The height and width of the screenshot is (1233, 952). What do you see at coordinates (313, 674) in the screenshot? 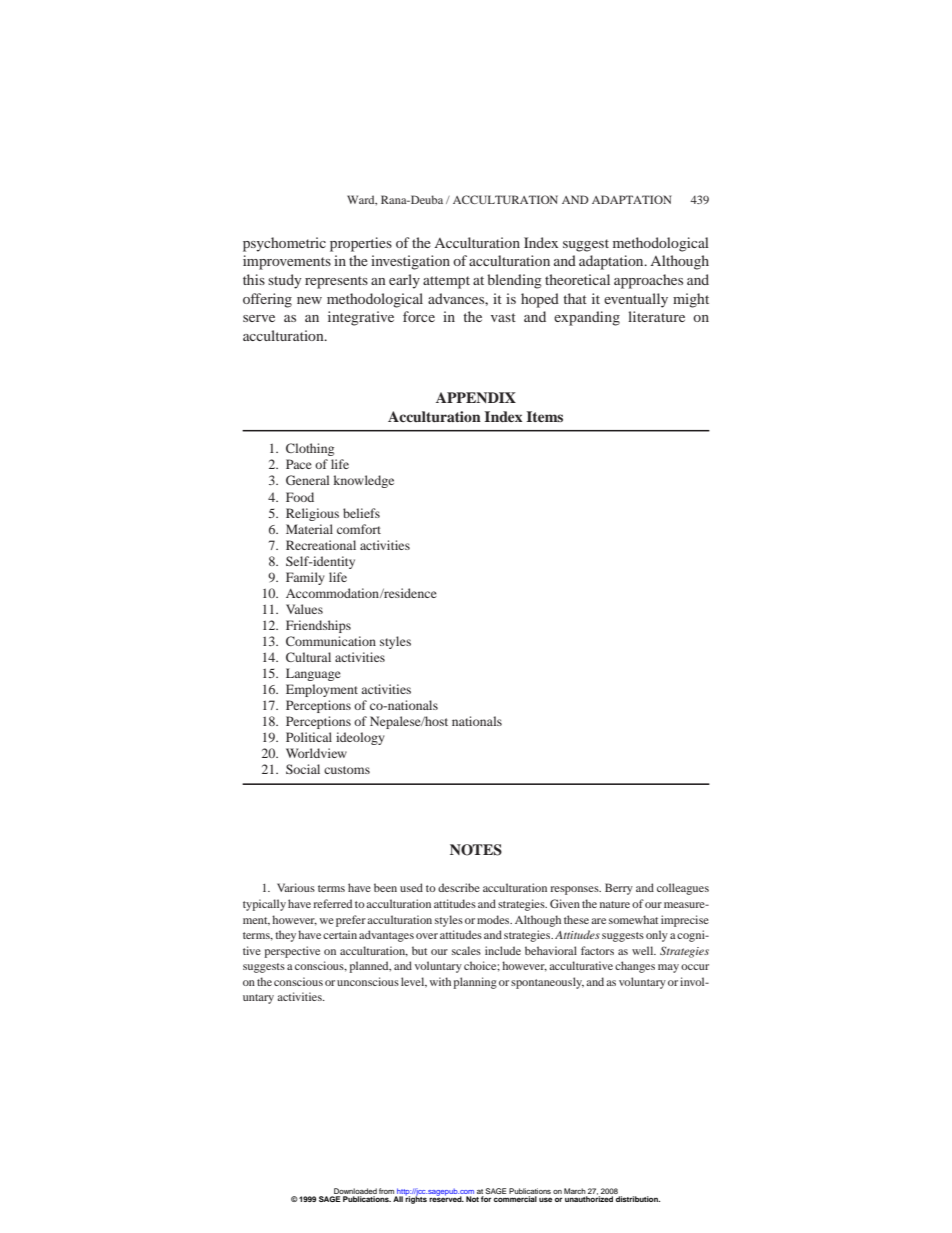
I see `Language` at bounding box center [313, 674].
